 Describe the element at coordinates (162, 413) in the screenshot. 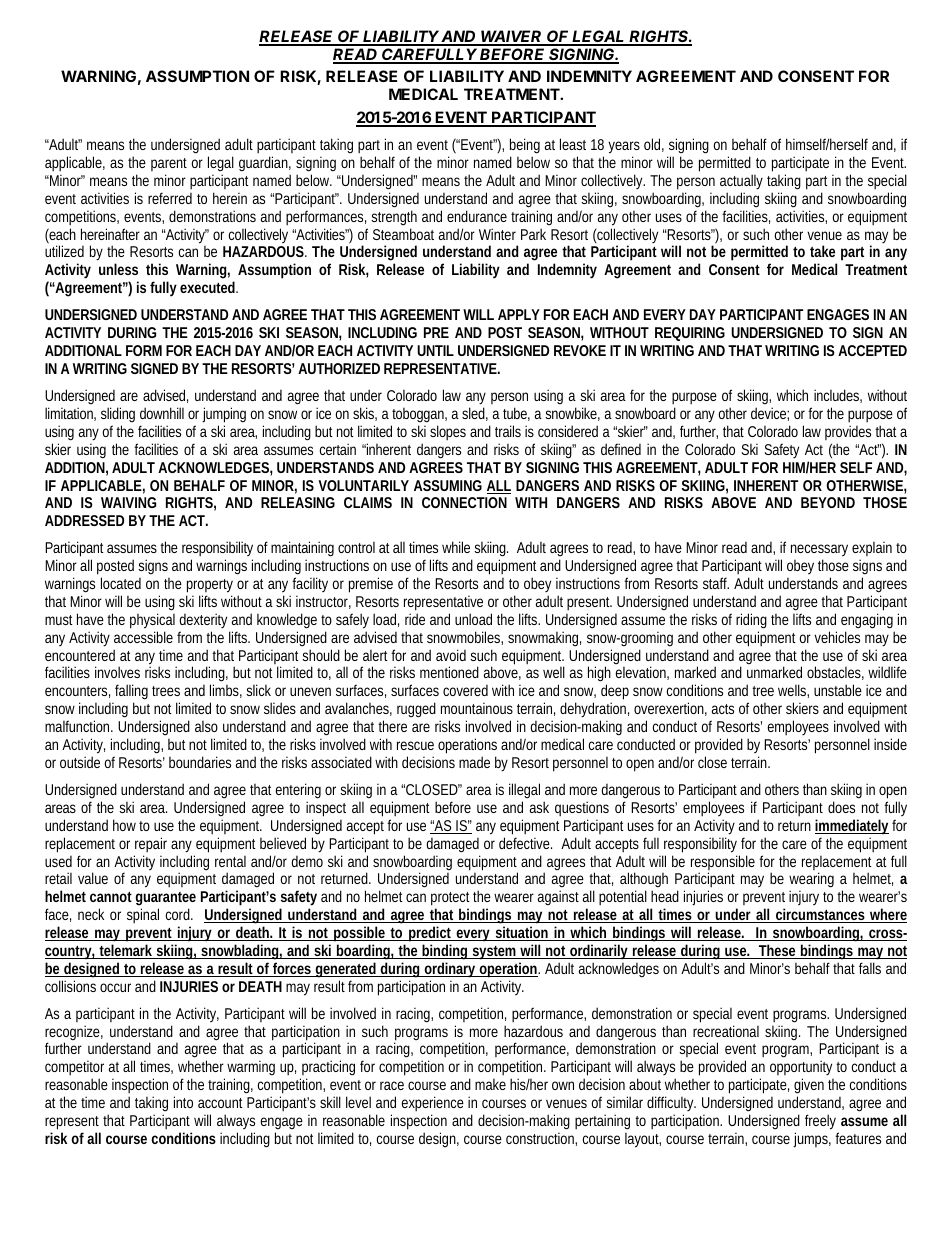

I see `downhill` at that location.
